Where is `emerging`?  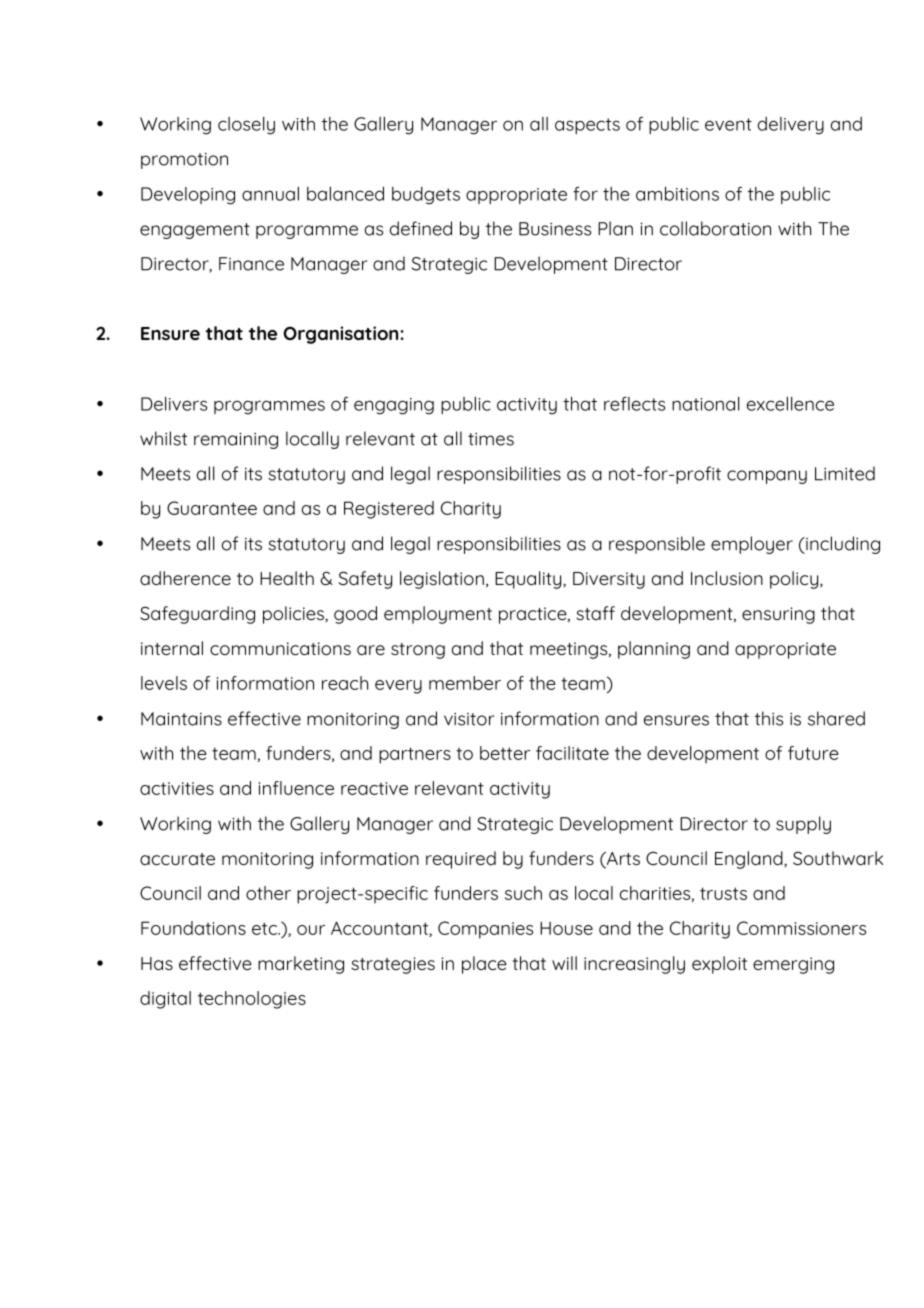
emerging is located at coordinates (793, 965).
